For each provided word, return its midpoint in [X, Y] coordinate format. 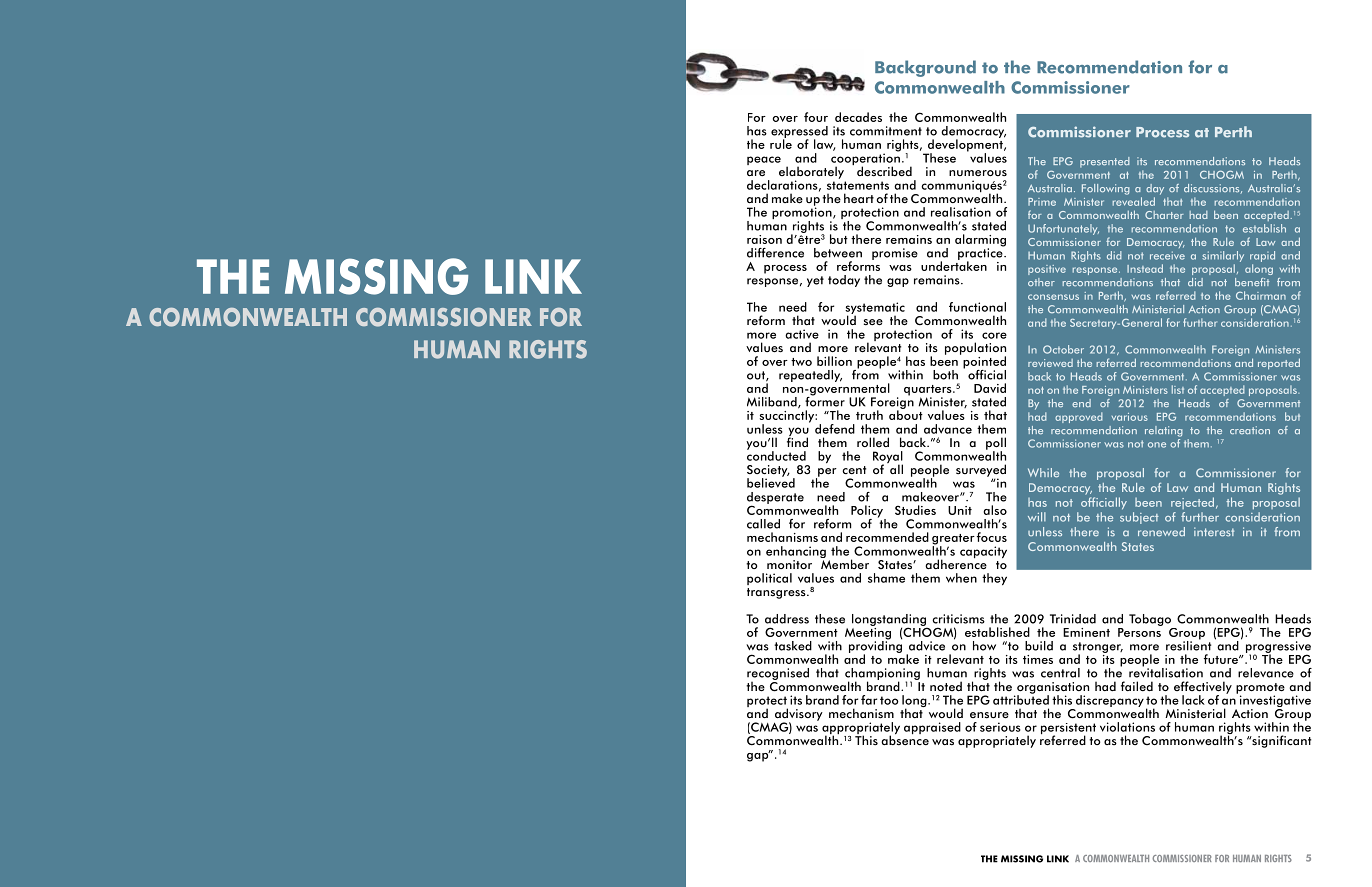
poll [996, 444]
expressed [799, 133]
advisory [798, 715]
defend [835, 429]
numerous [978, 173]
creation [1250, 430]
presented [1105, 162]
